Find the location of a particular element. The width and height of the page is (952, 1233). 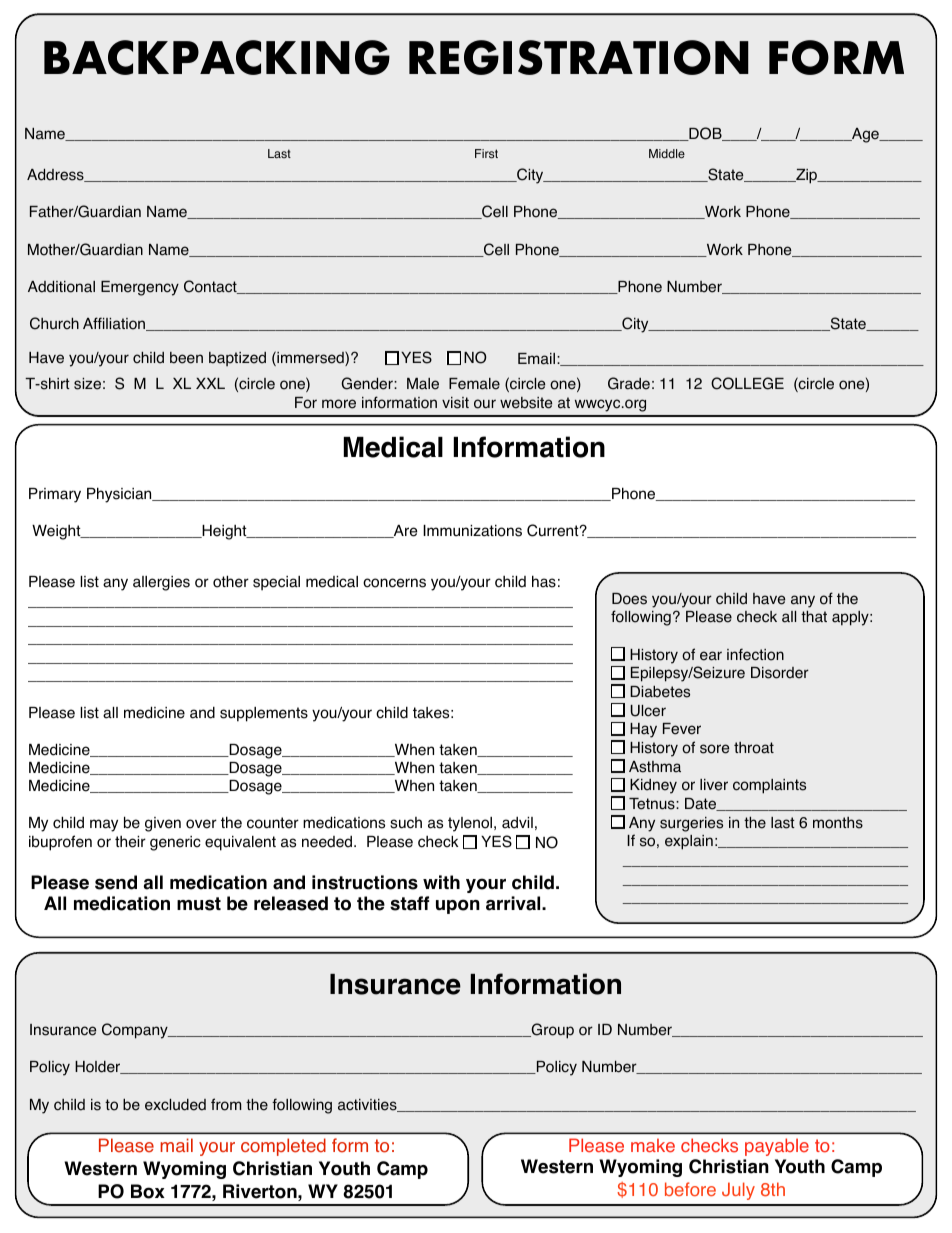

Box is located at coordinates (148, 1191).
